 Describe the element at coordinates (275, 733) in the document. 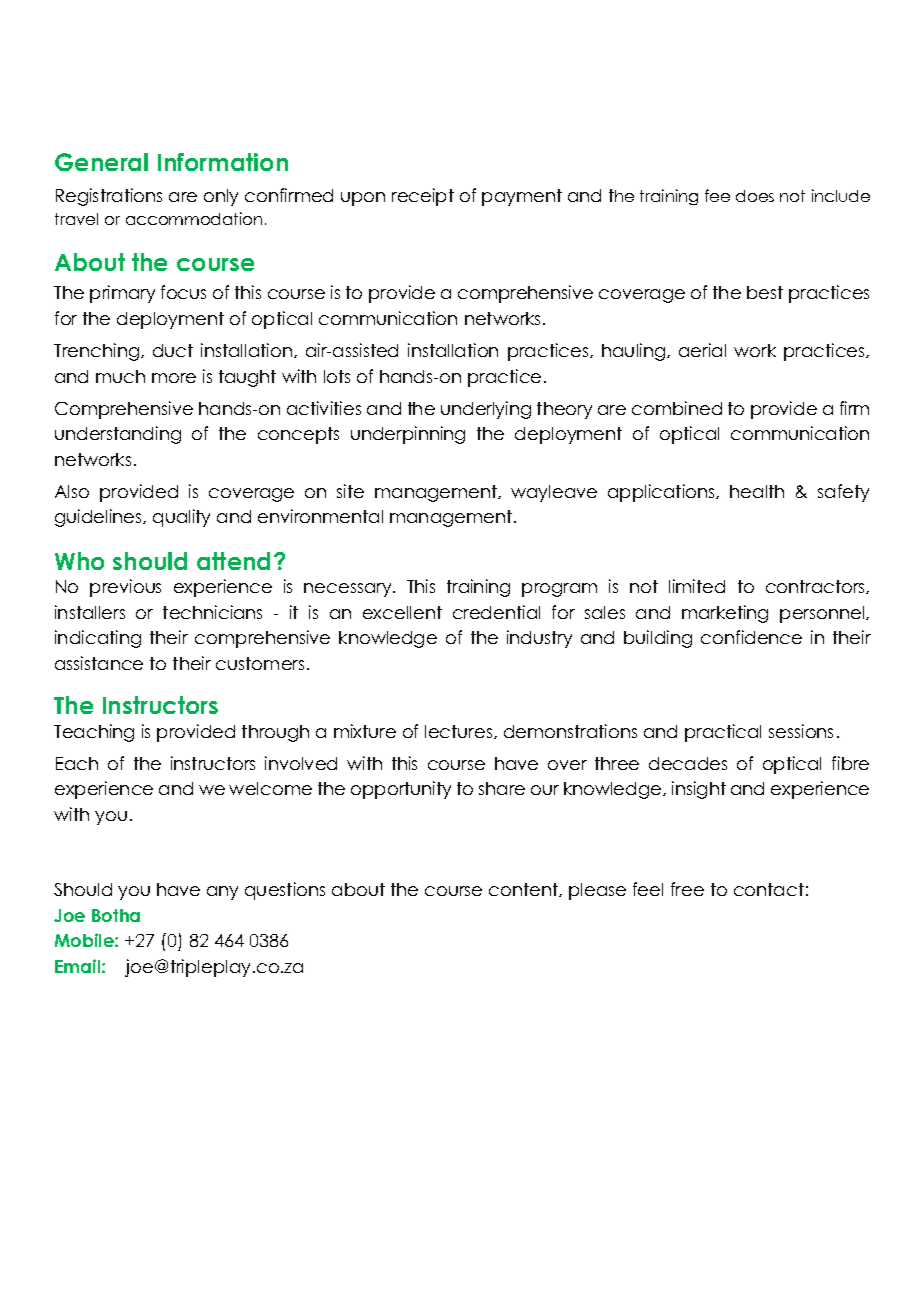

I see `through` at that location.
